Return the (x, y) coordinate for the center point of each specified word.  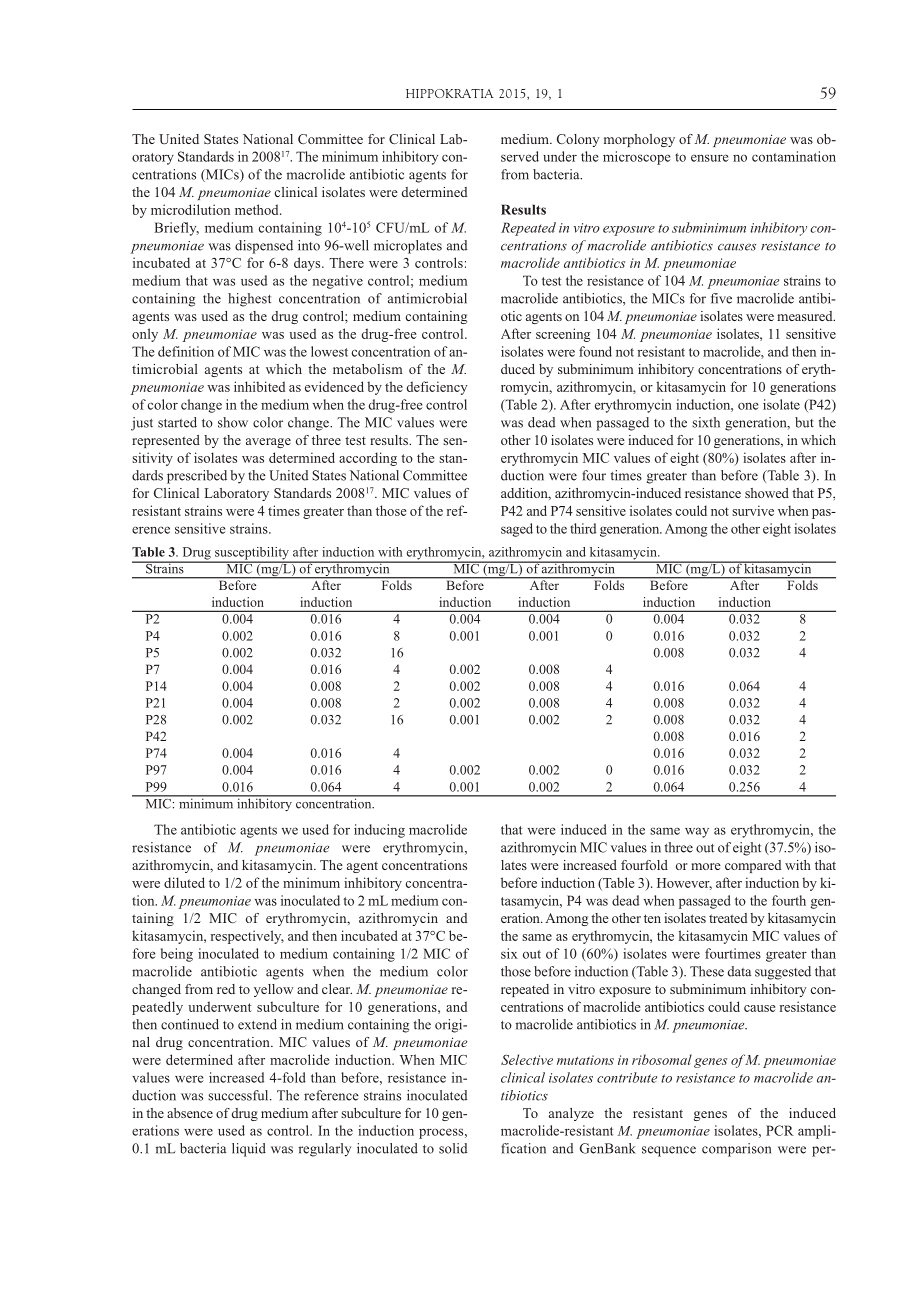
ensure (710, 158)
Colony (578, 140)
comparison (736, 1150)
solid (453, 1148)
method (258, 209)
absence (190, 1113)
